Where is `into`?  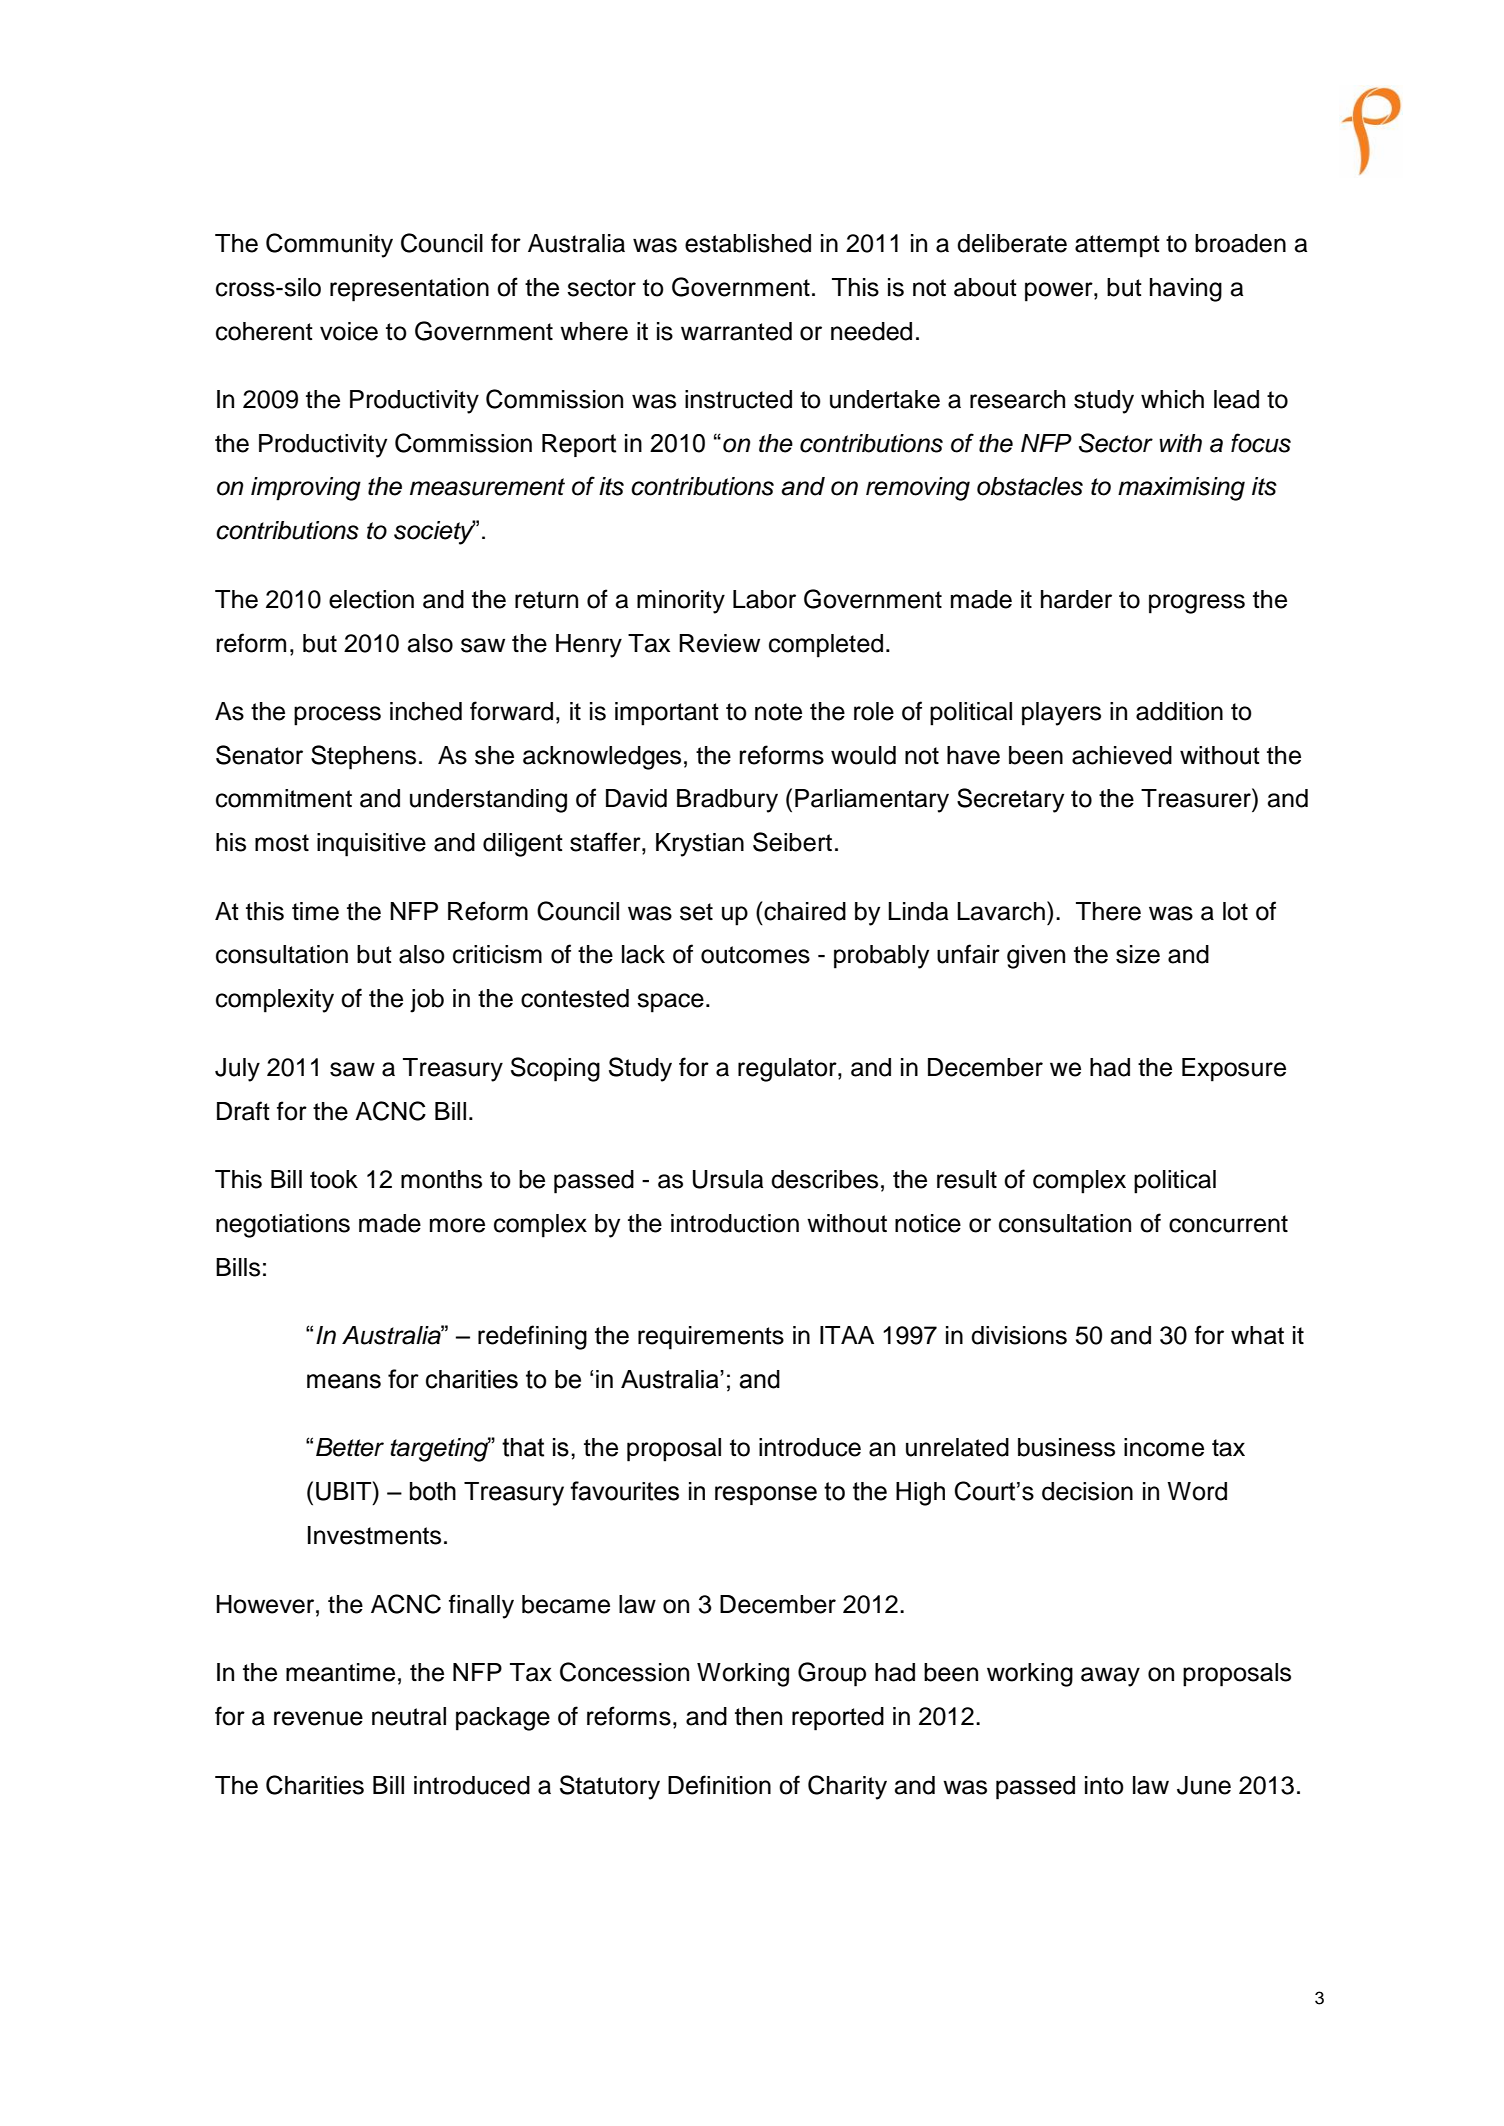 into is located at coordinates (1104, 1785).
